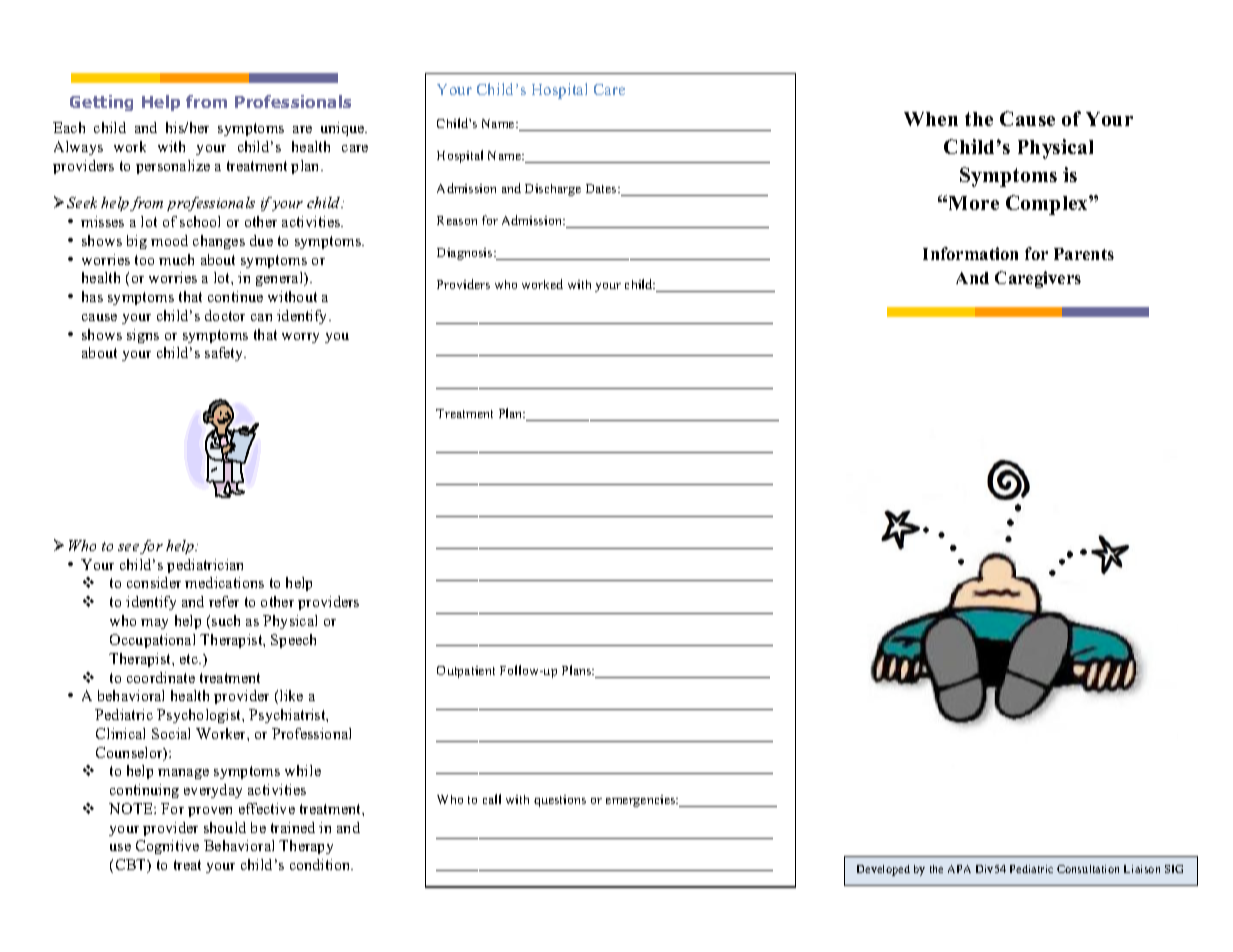  Describe the element at coordinates (225, 354) in the screenshot. I see `safety` at that location.
